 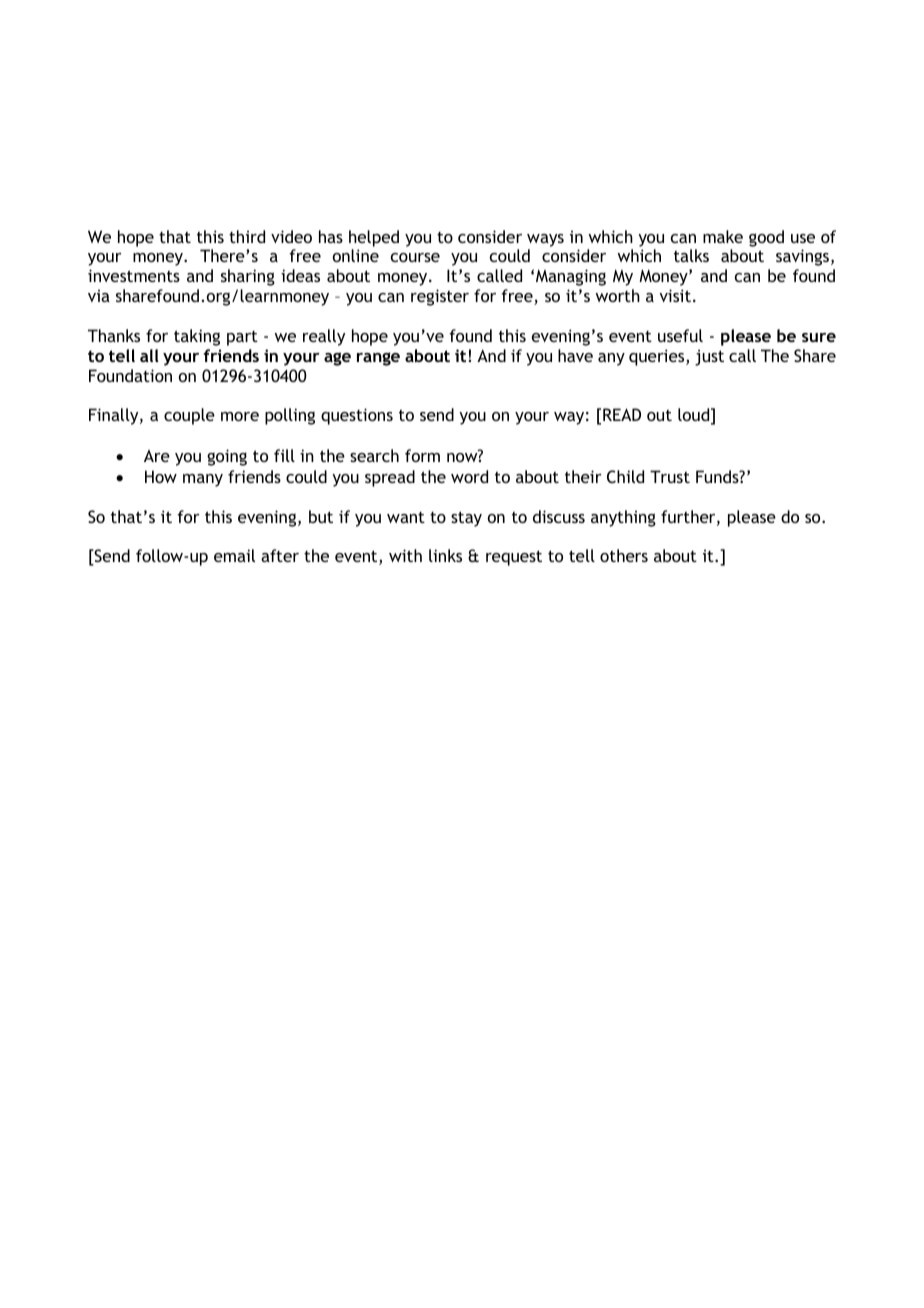 I want to click on couple, so click(x=189, y=416).
